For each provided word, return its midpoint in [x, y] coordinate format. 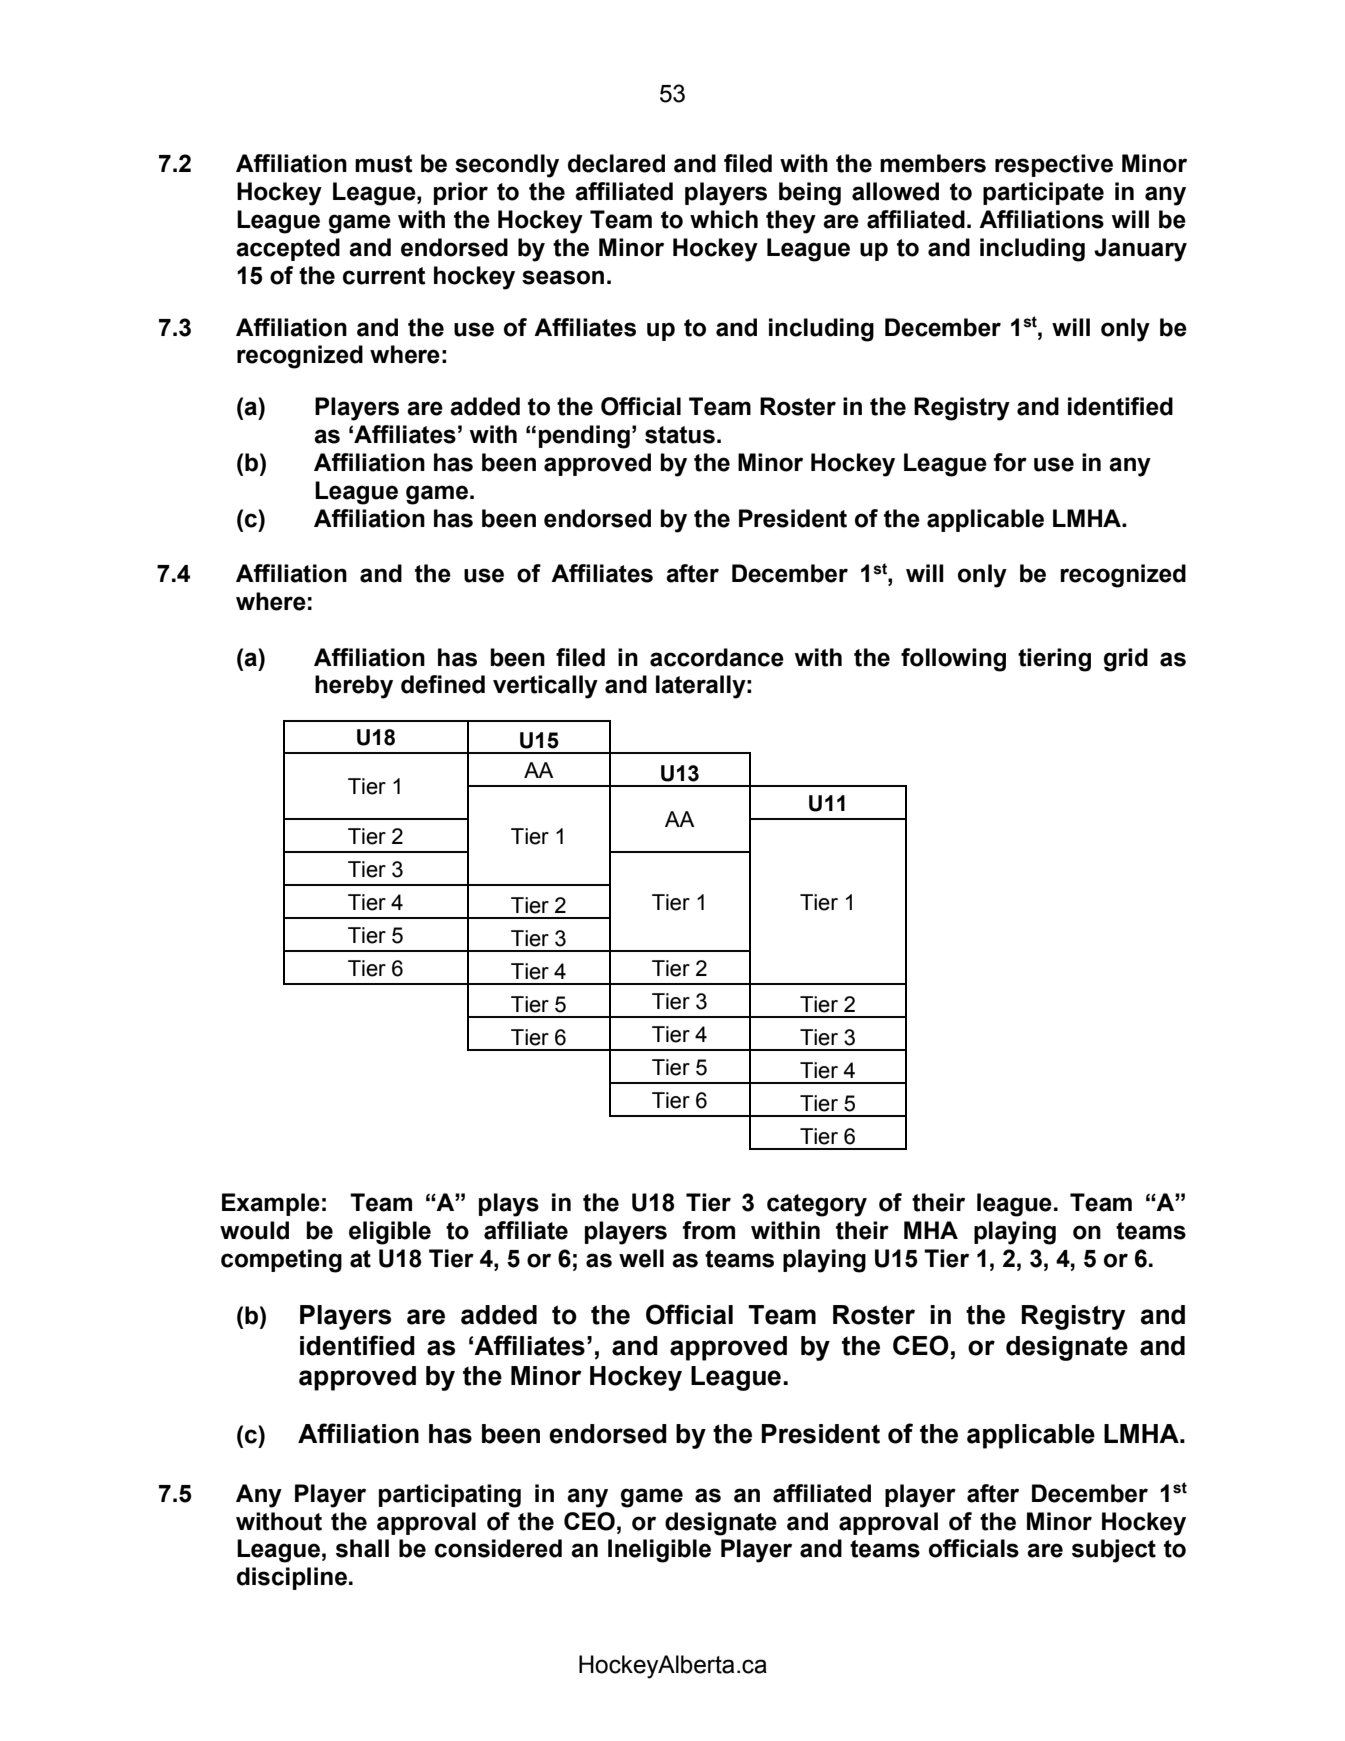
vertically [545, 687]
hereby [354, 687]
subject [1114, 1551]
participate [1043, 193]
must [383, 164]
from [709, 1230]
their [862, 1230]
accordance [717, 657]
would [254, 1230]
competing [281, 1261]
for [1010, 462]
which [724, 219]
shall [362, 1548]
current [384, 276]
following [953, 660]
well [641, 1258]
